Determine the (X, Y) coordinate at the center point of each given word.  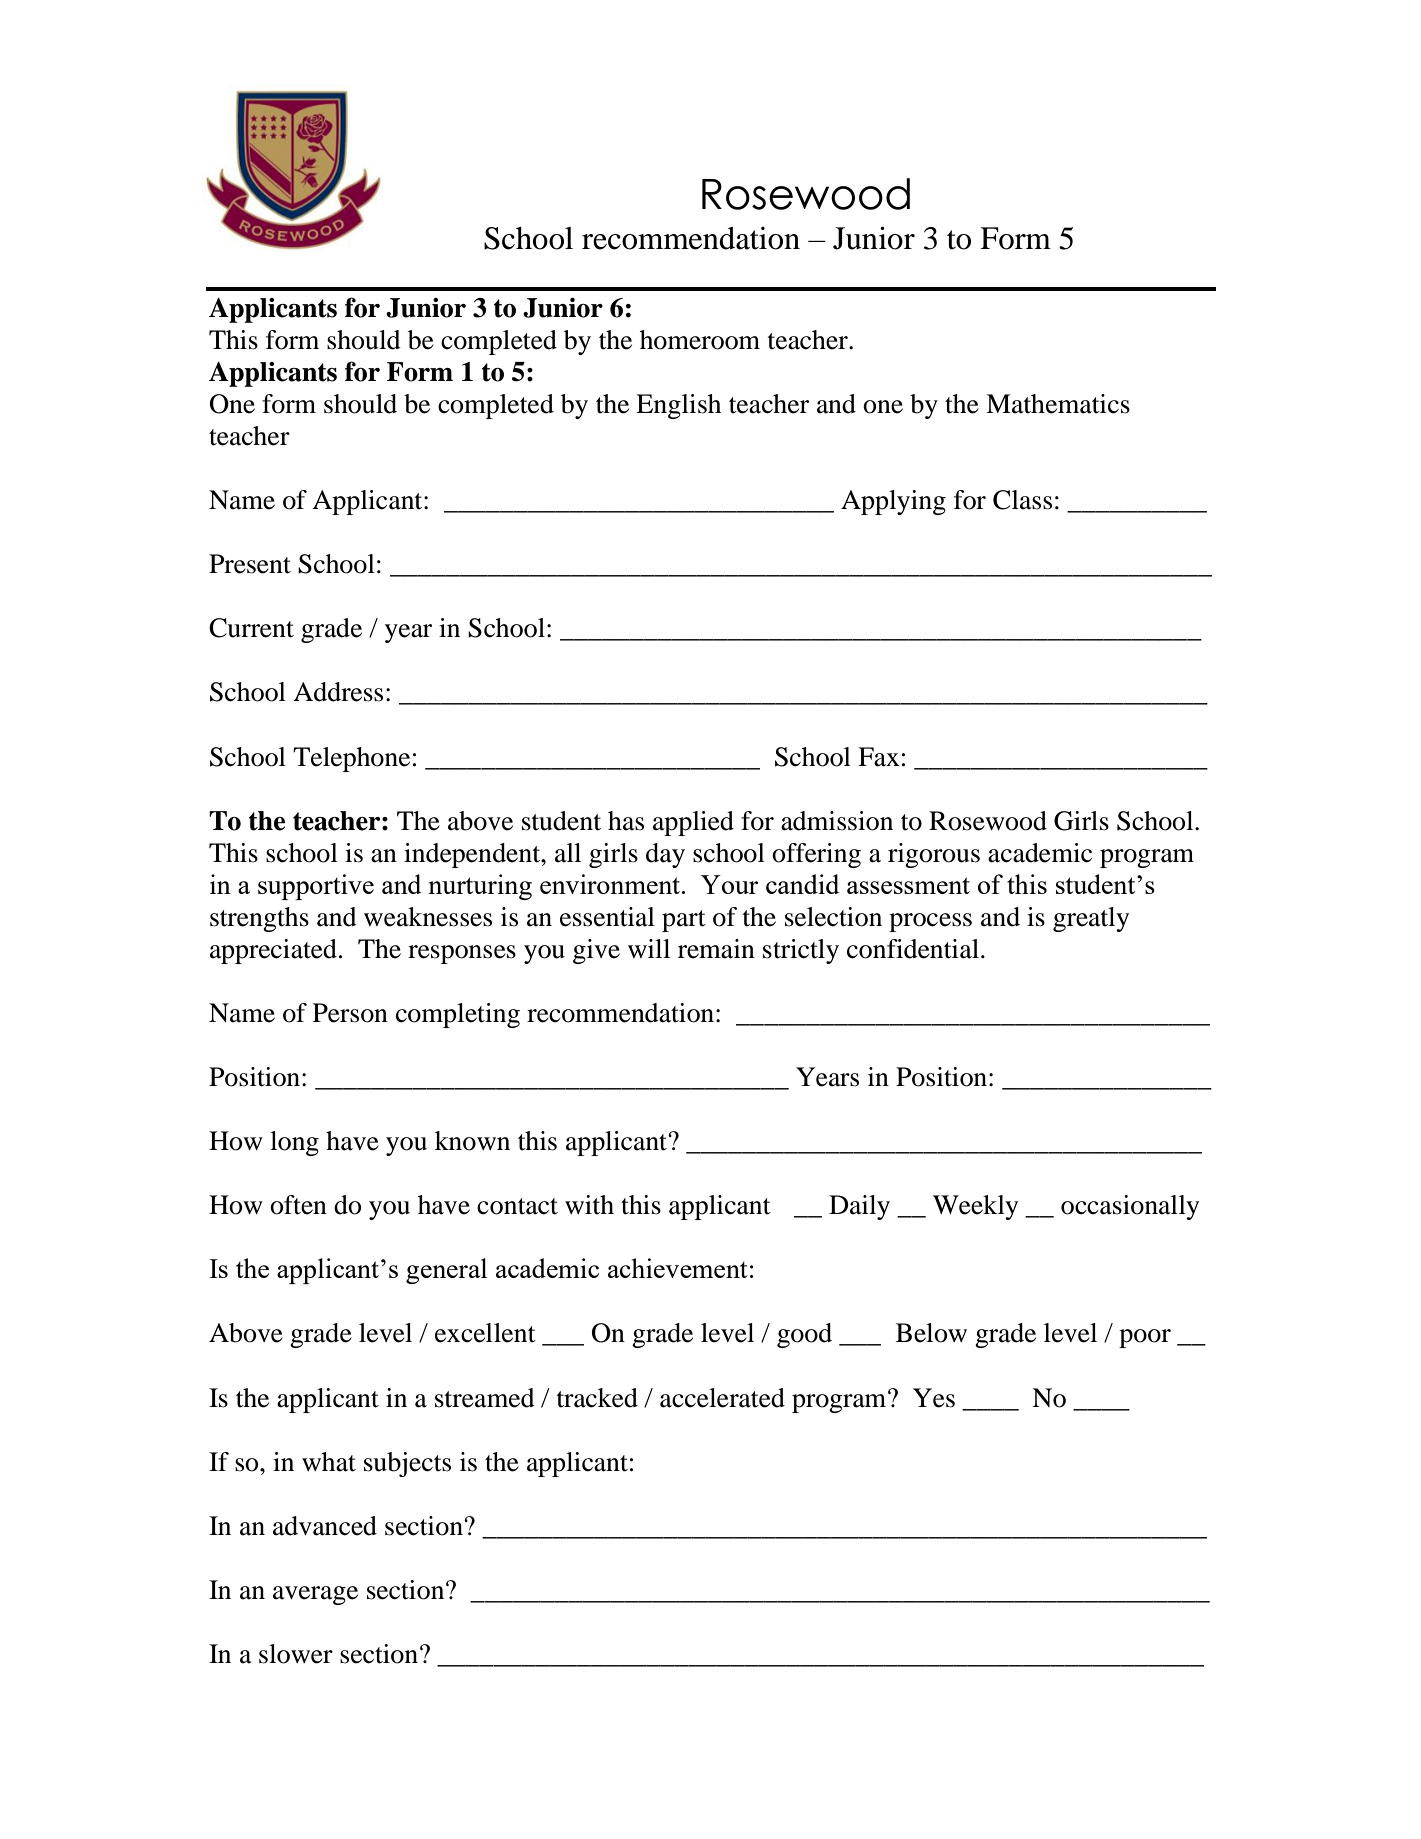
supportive (316, 887)
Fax (879, 757)
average (315, 1595)
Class (1022, 500)
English (678, 406)
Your (729, 884)
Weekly (975, 1207)
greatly (1091, 919)
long (294, 1143)
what (329, 1462)
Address (338, 692)
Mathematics (1058, 404)
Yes (934, 1398)
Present (250, 564)
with (589, 1205)
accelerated (722, 1398)
